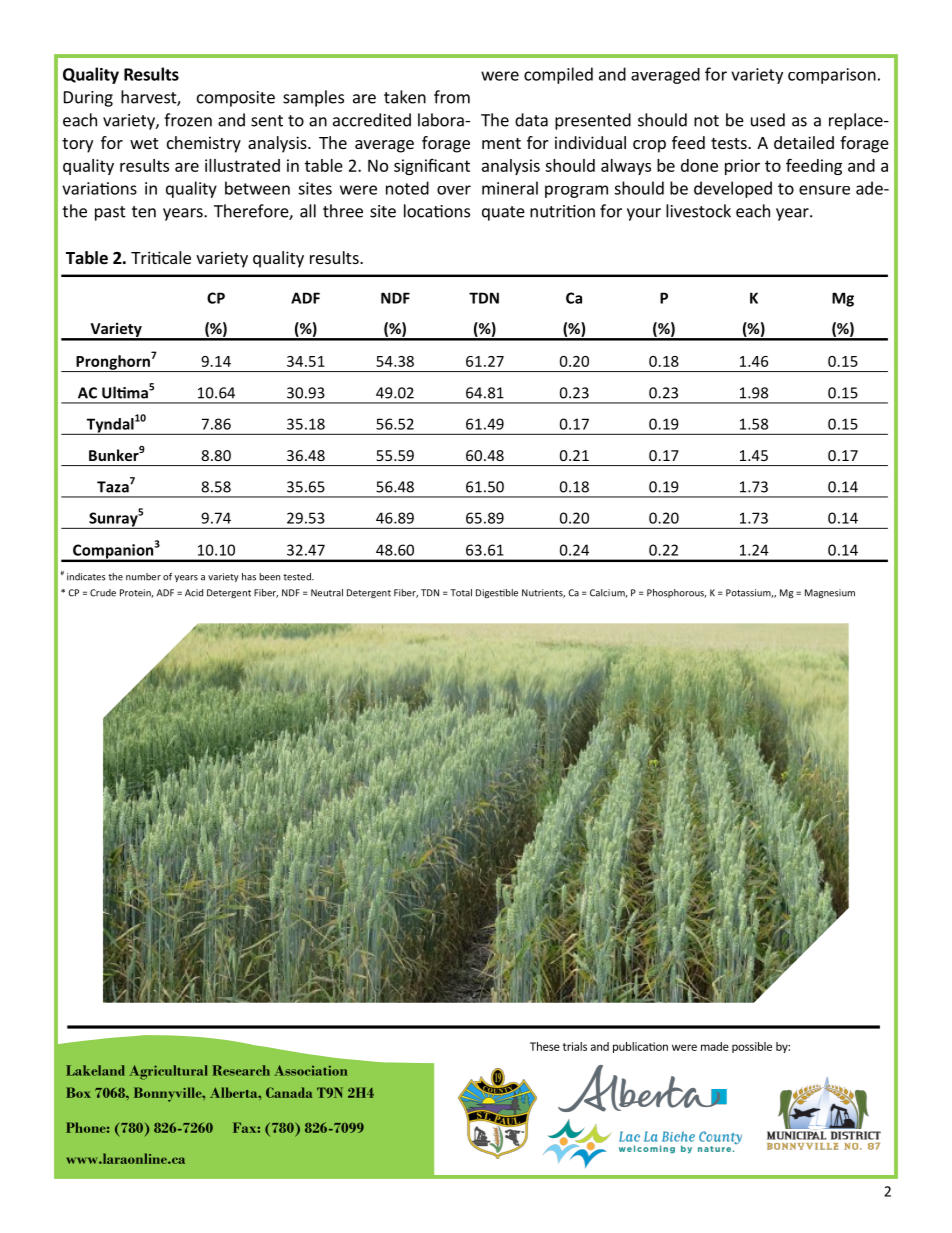 The width and height of the screenshot is (952, 1233). What do you see at coordinates (188, 120) in the screenshot?
I see `frozen` at bounding box center [188, 120].
